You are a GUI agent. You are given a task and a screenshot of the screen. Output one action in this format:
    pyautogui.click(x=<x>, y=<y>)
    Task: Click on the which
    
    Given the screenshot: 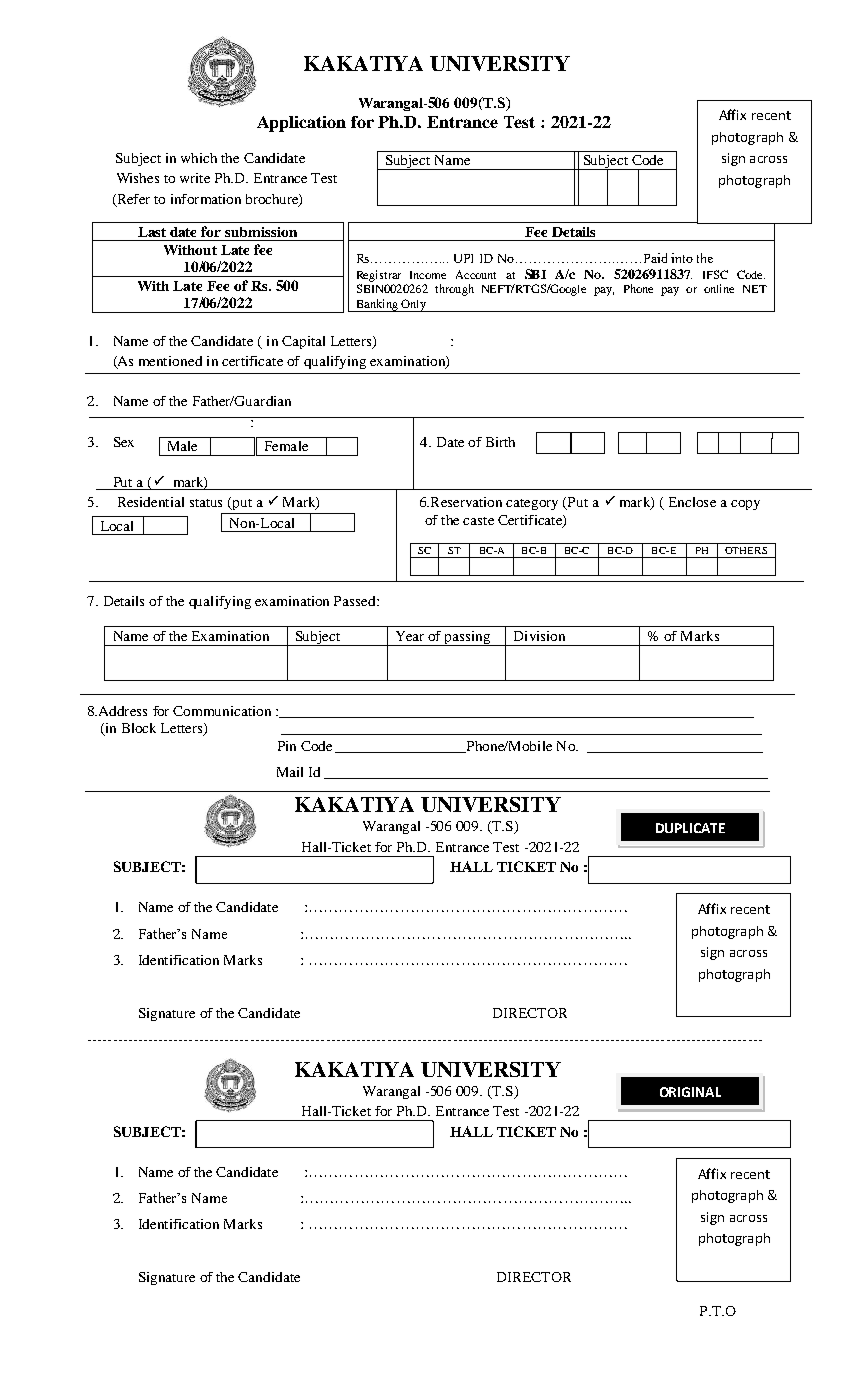 What is the action you would take?
    pyautogui.click(x=199, y=158)
